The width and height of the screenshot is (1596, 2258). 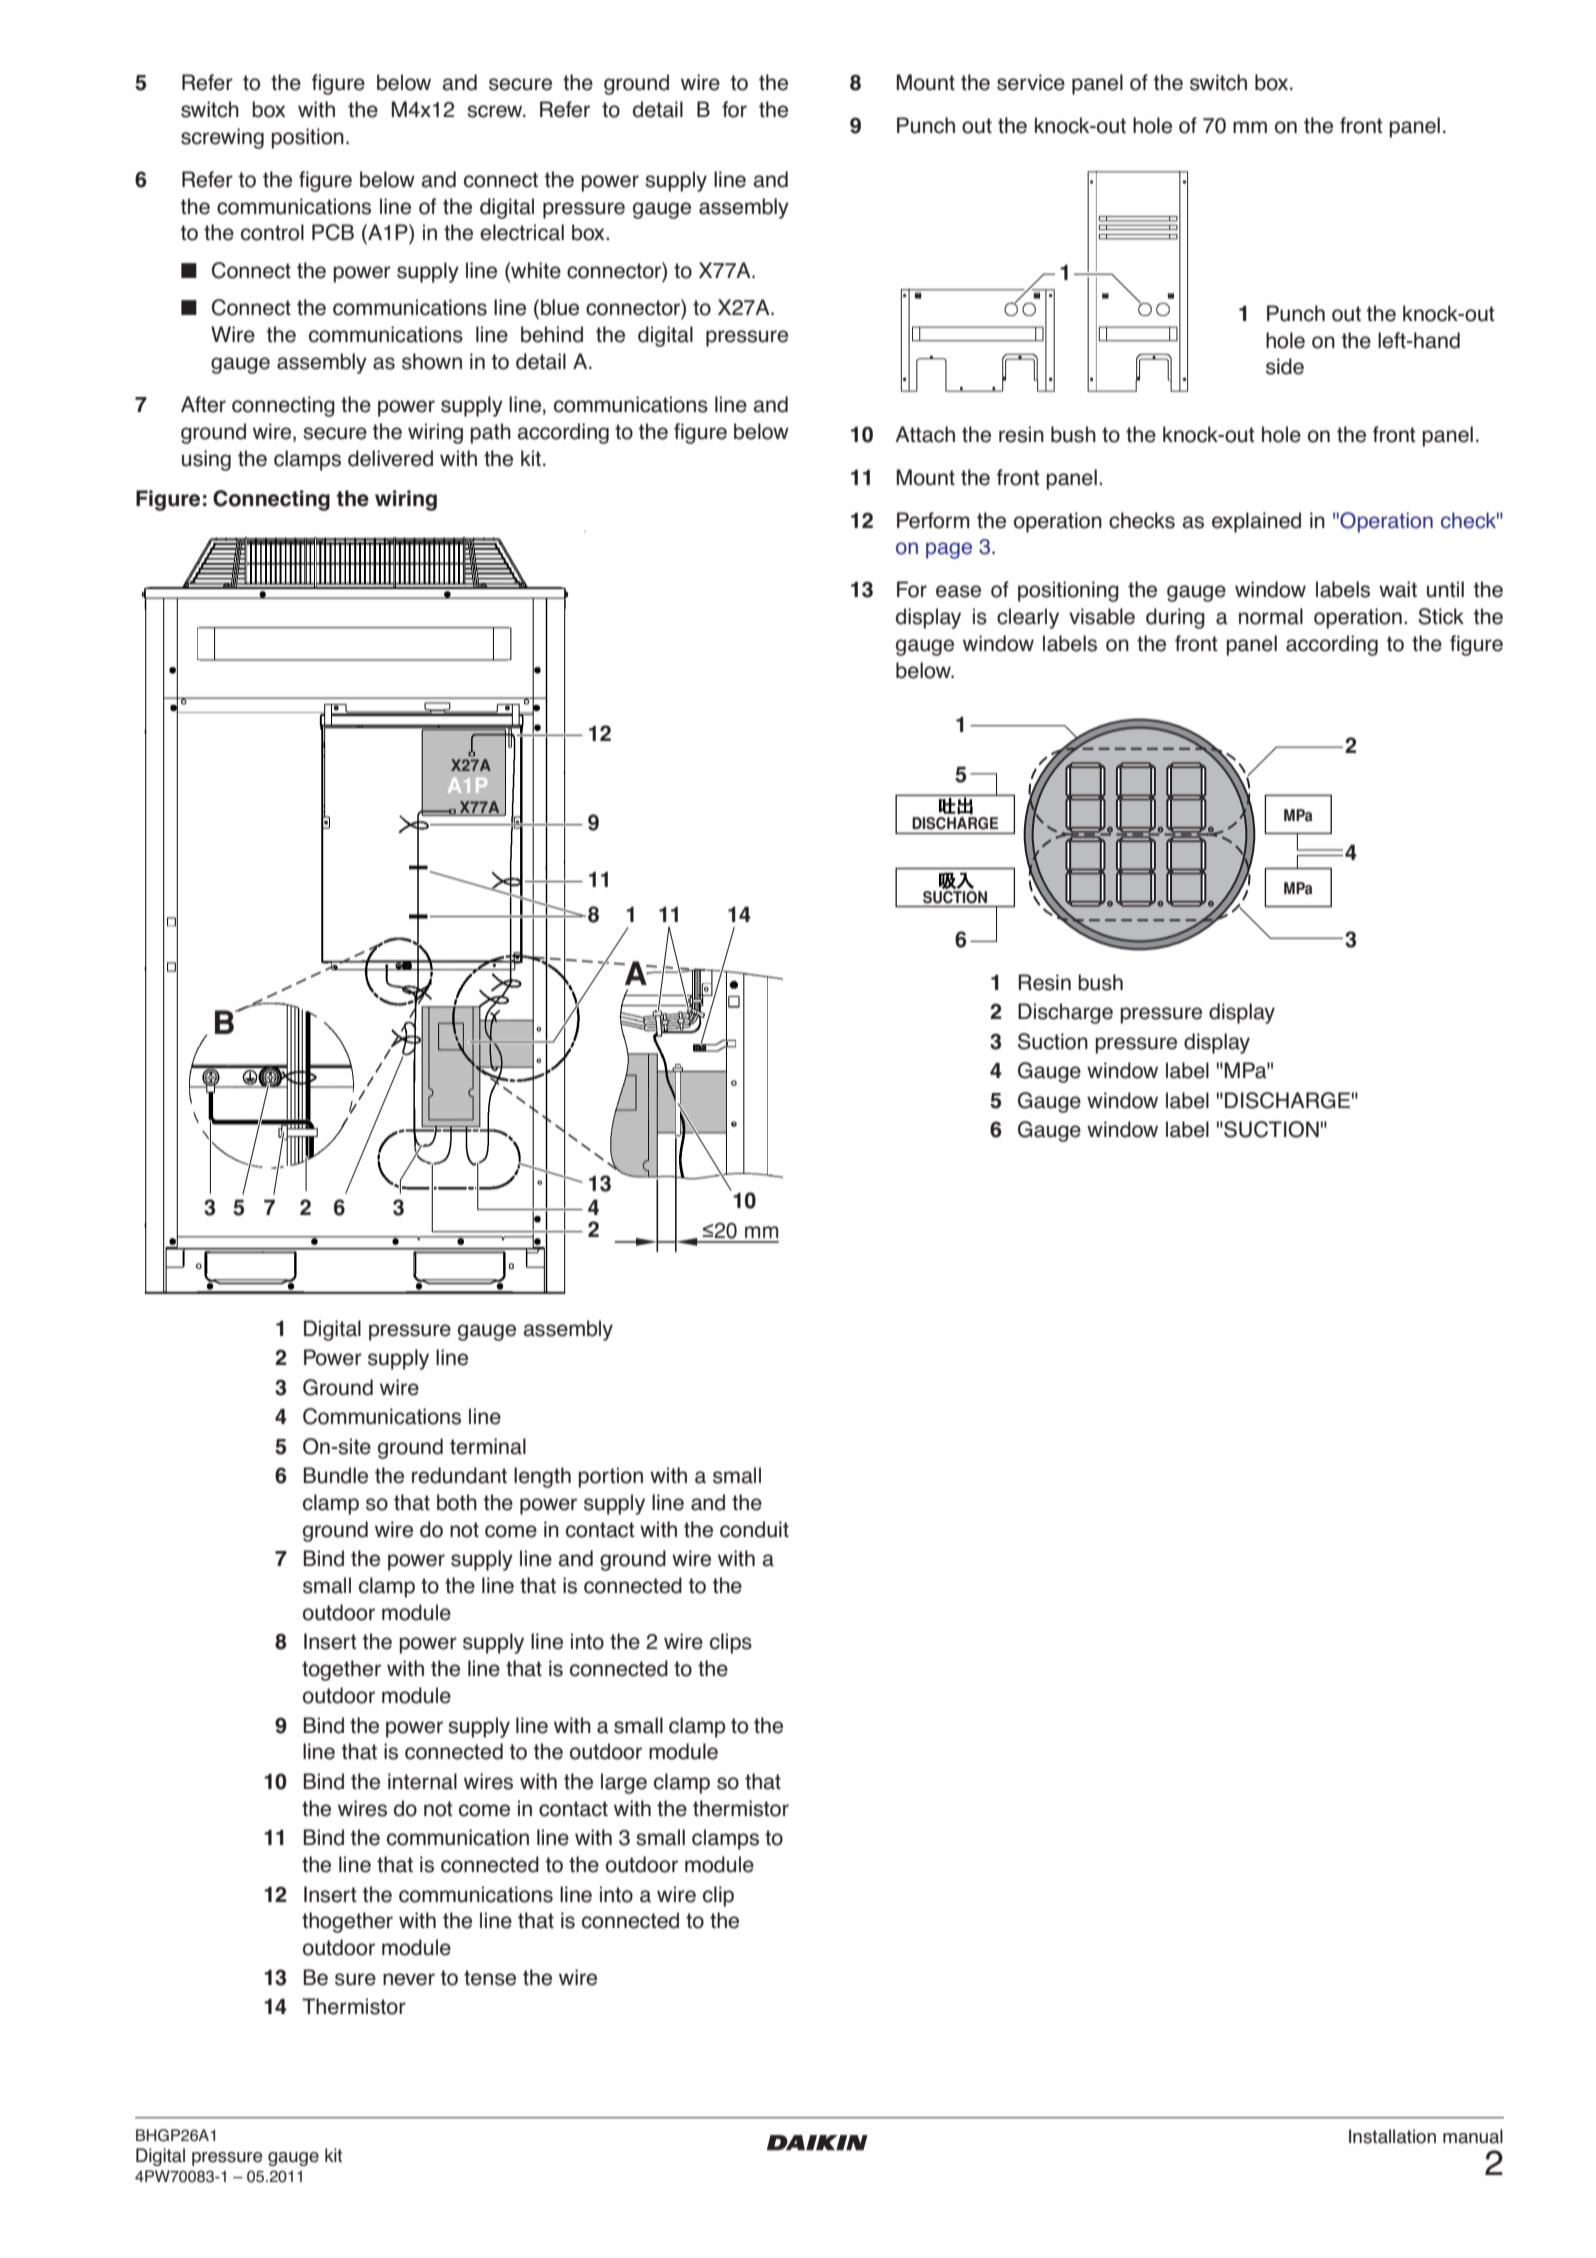 I want to click on Bundle, so click(x=336, y=1475).
